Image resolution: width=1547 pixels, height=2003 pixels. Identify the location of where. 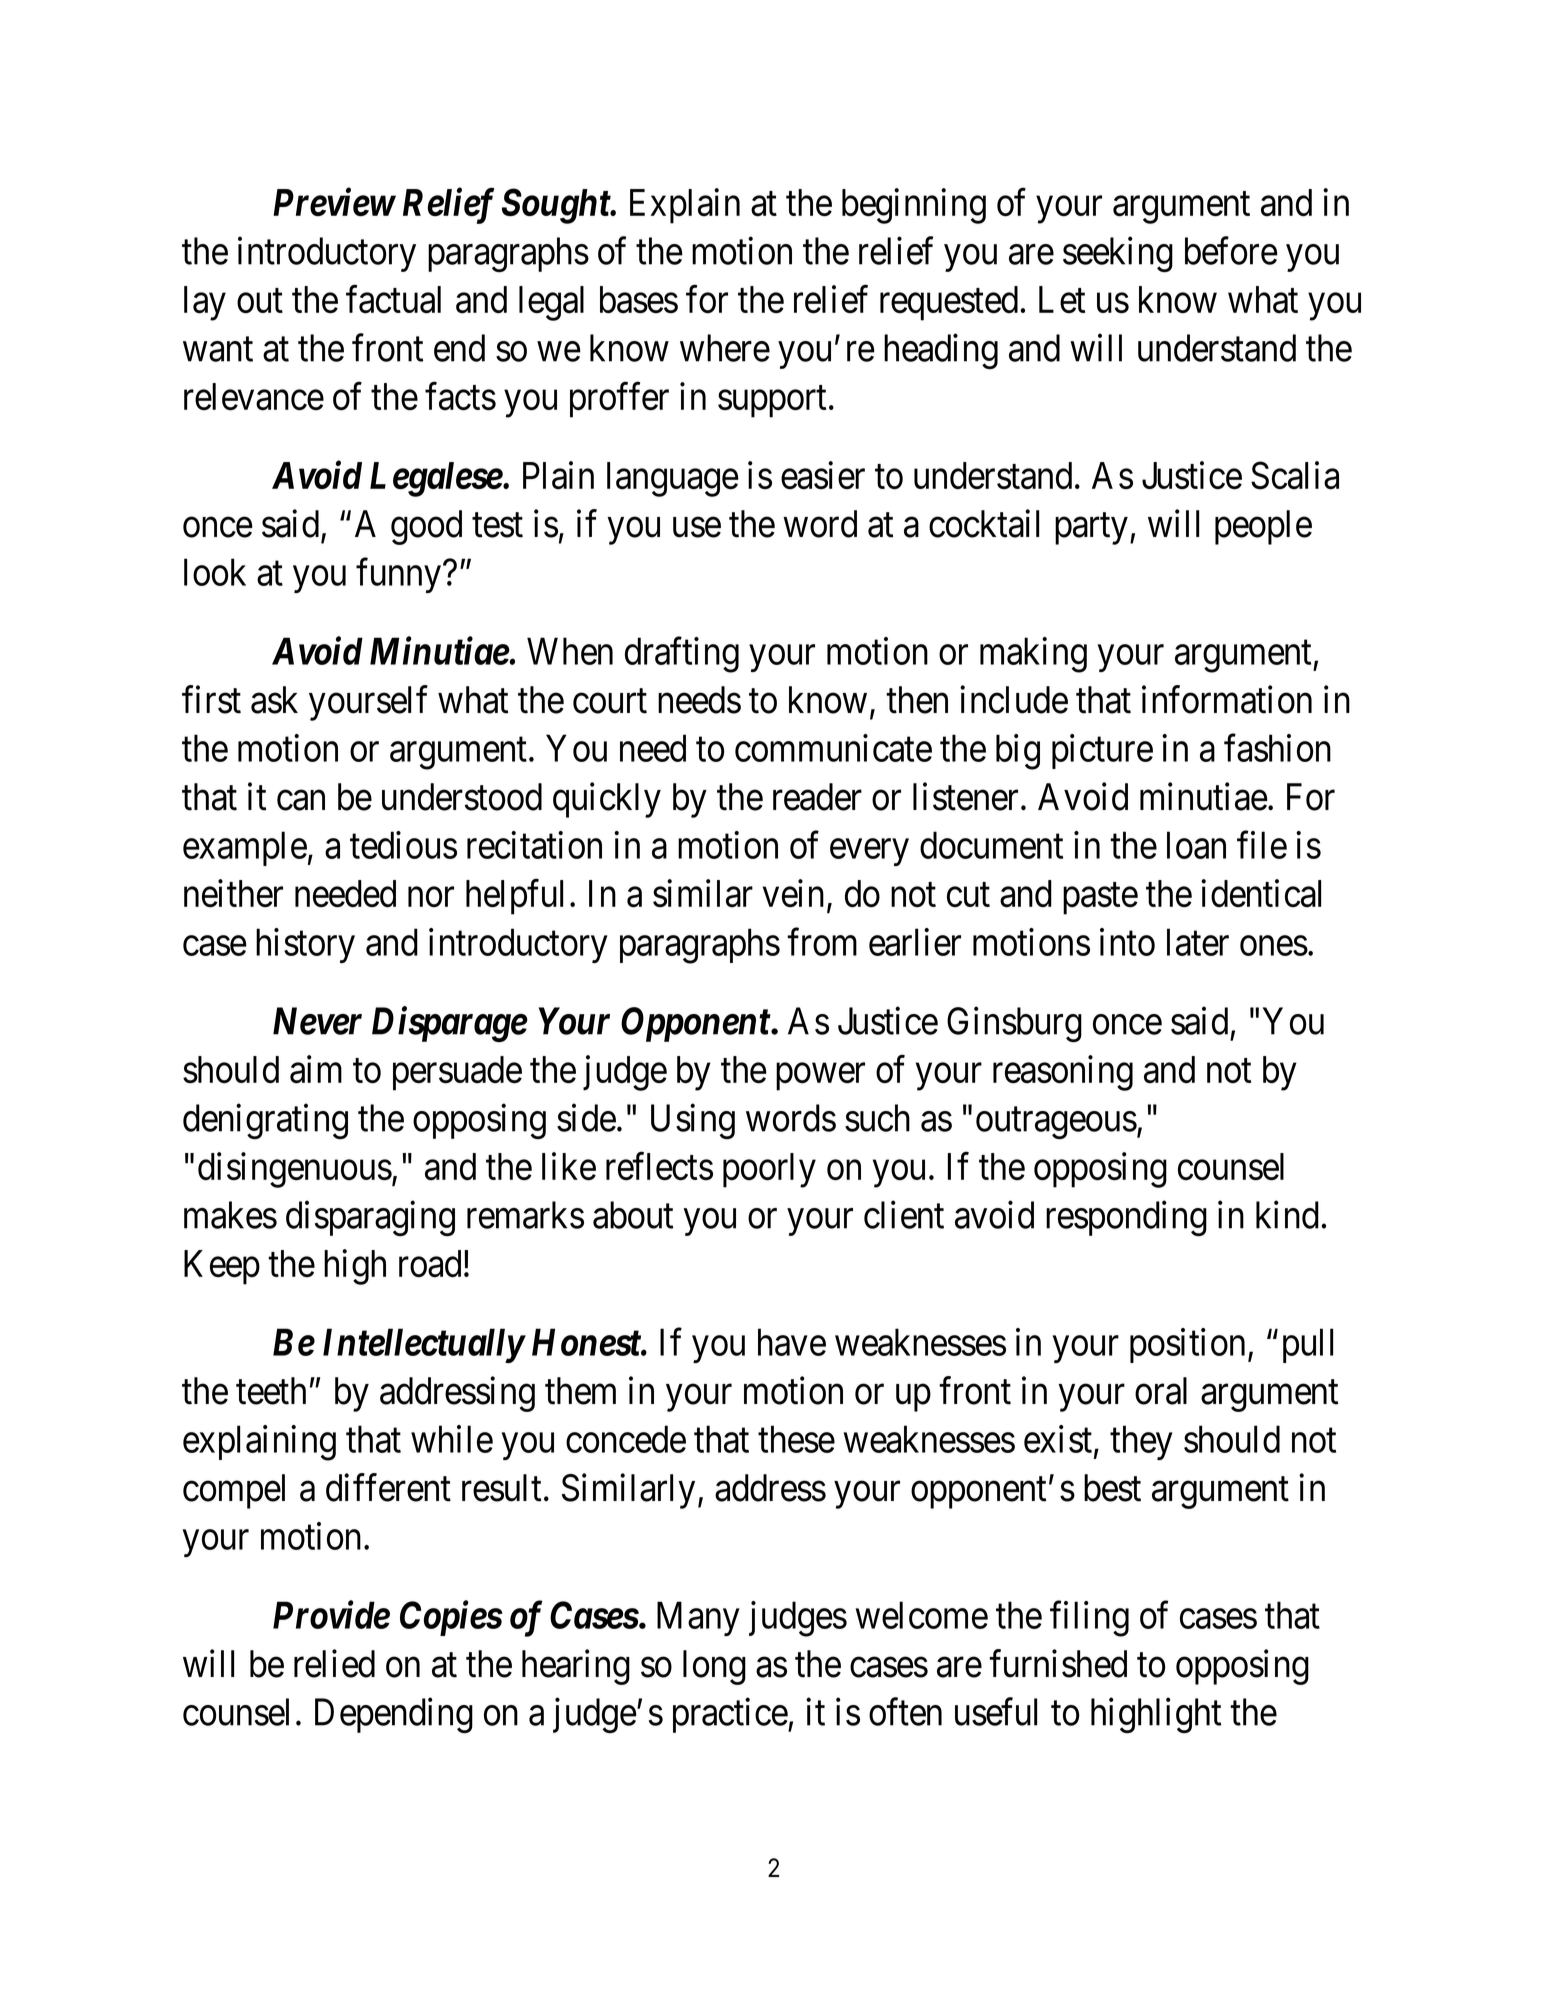
(725, 348).
